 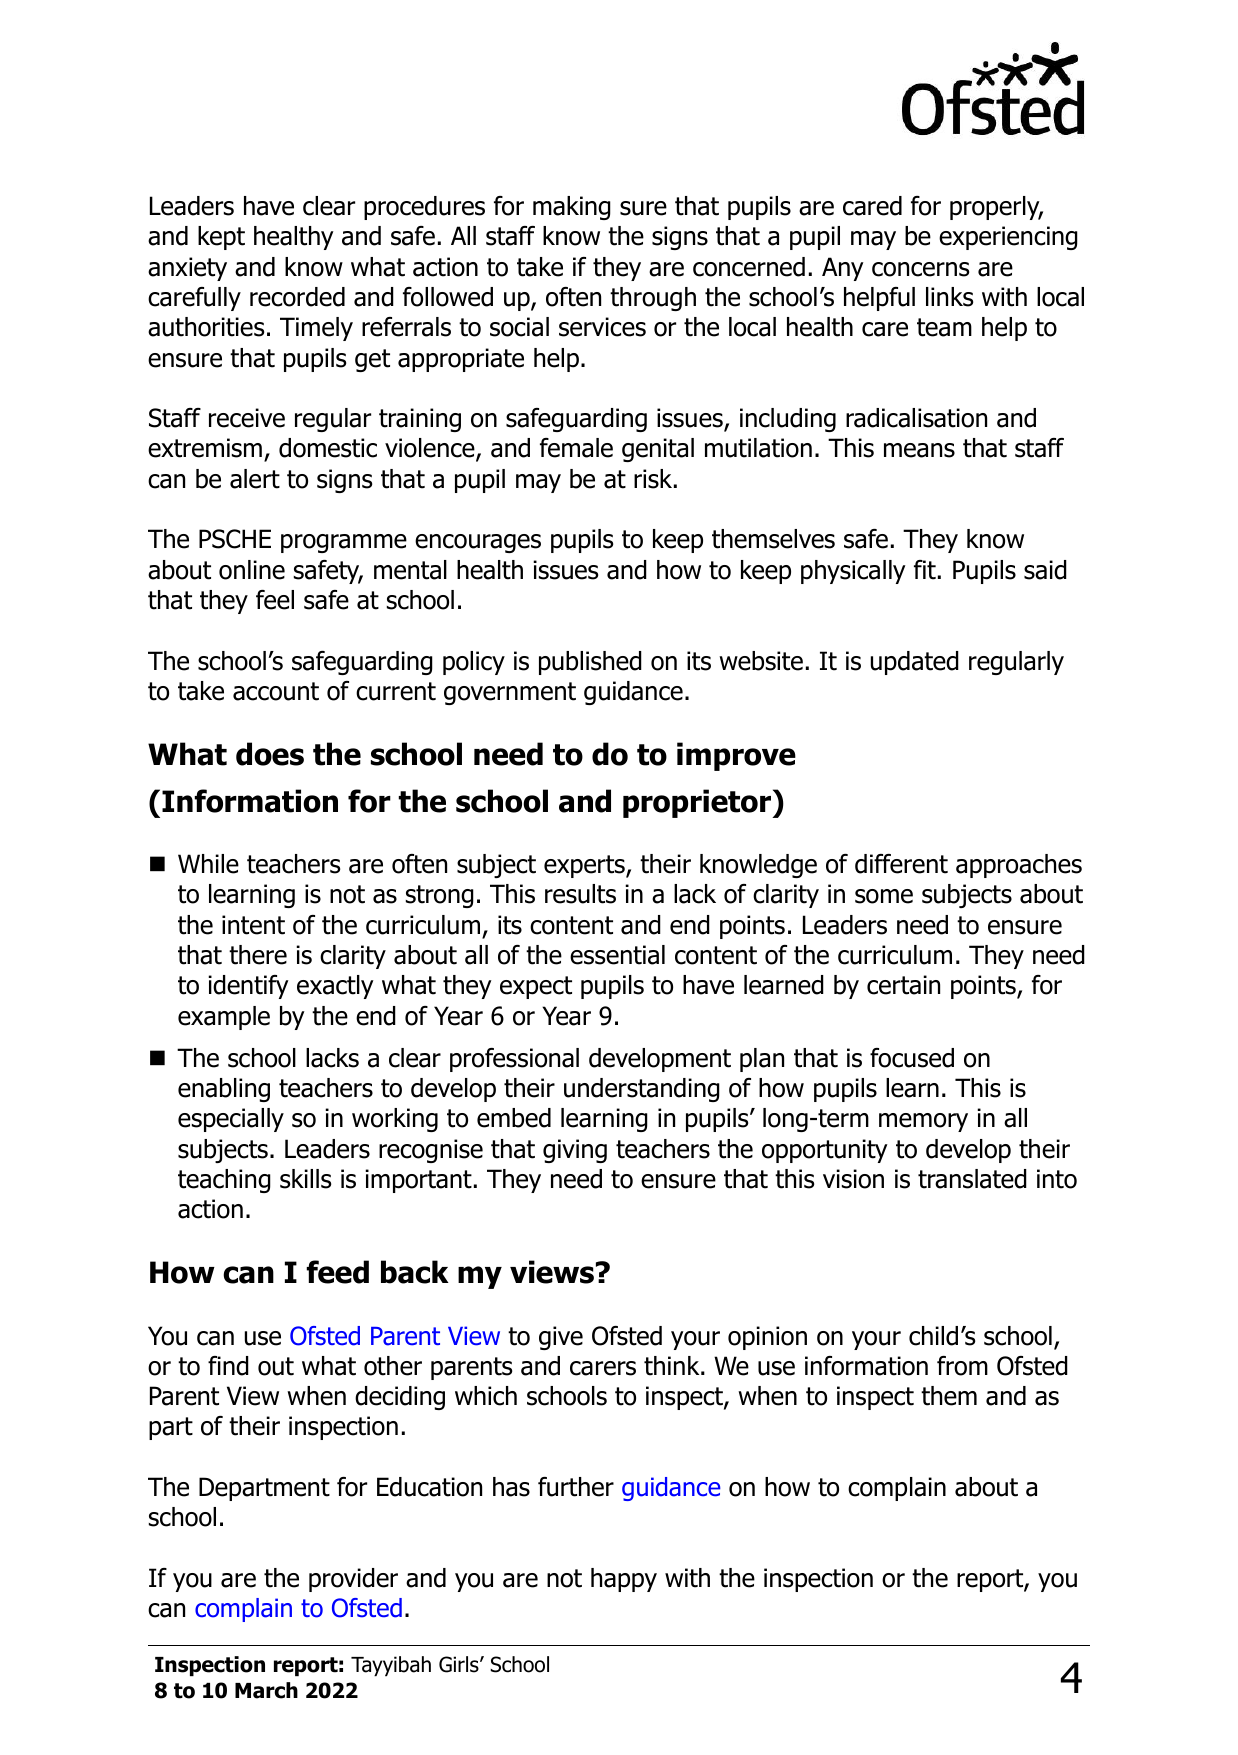 I want to click on through, so click(x=653, y=299).
